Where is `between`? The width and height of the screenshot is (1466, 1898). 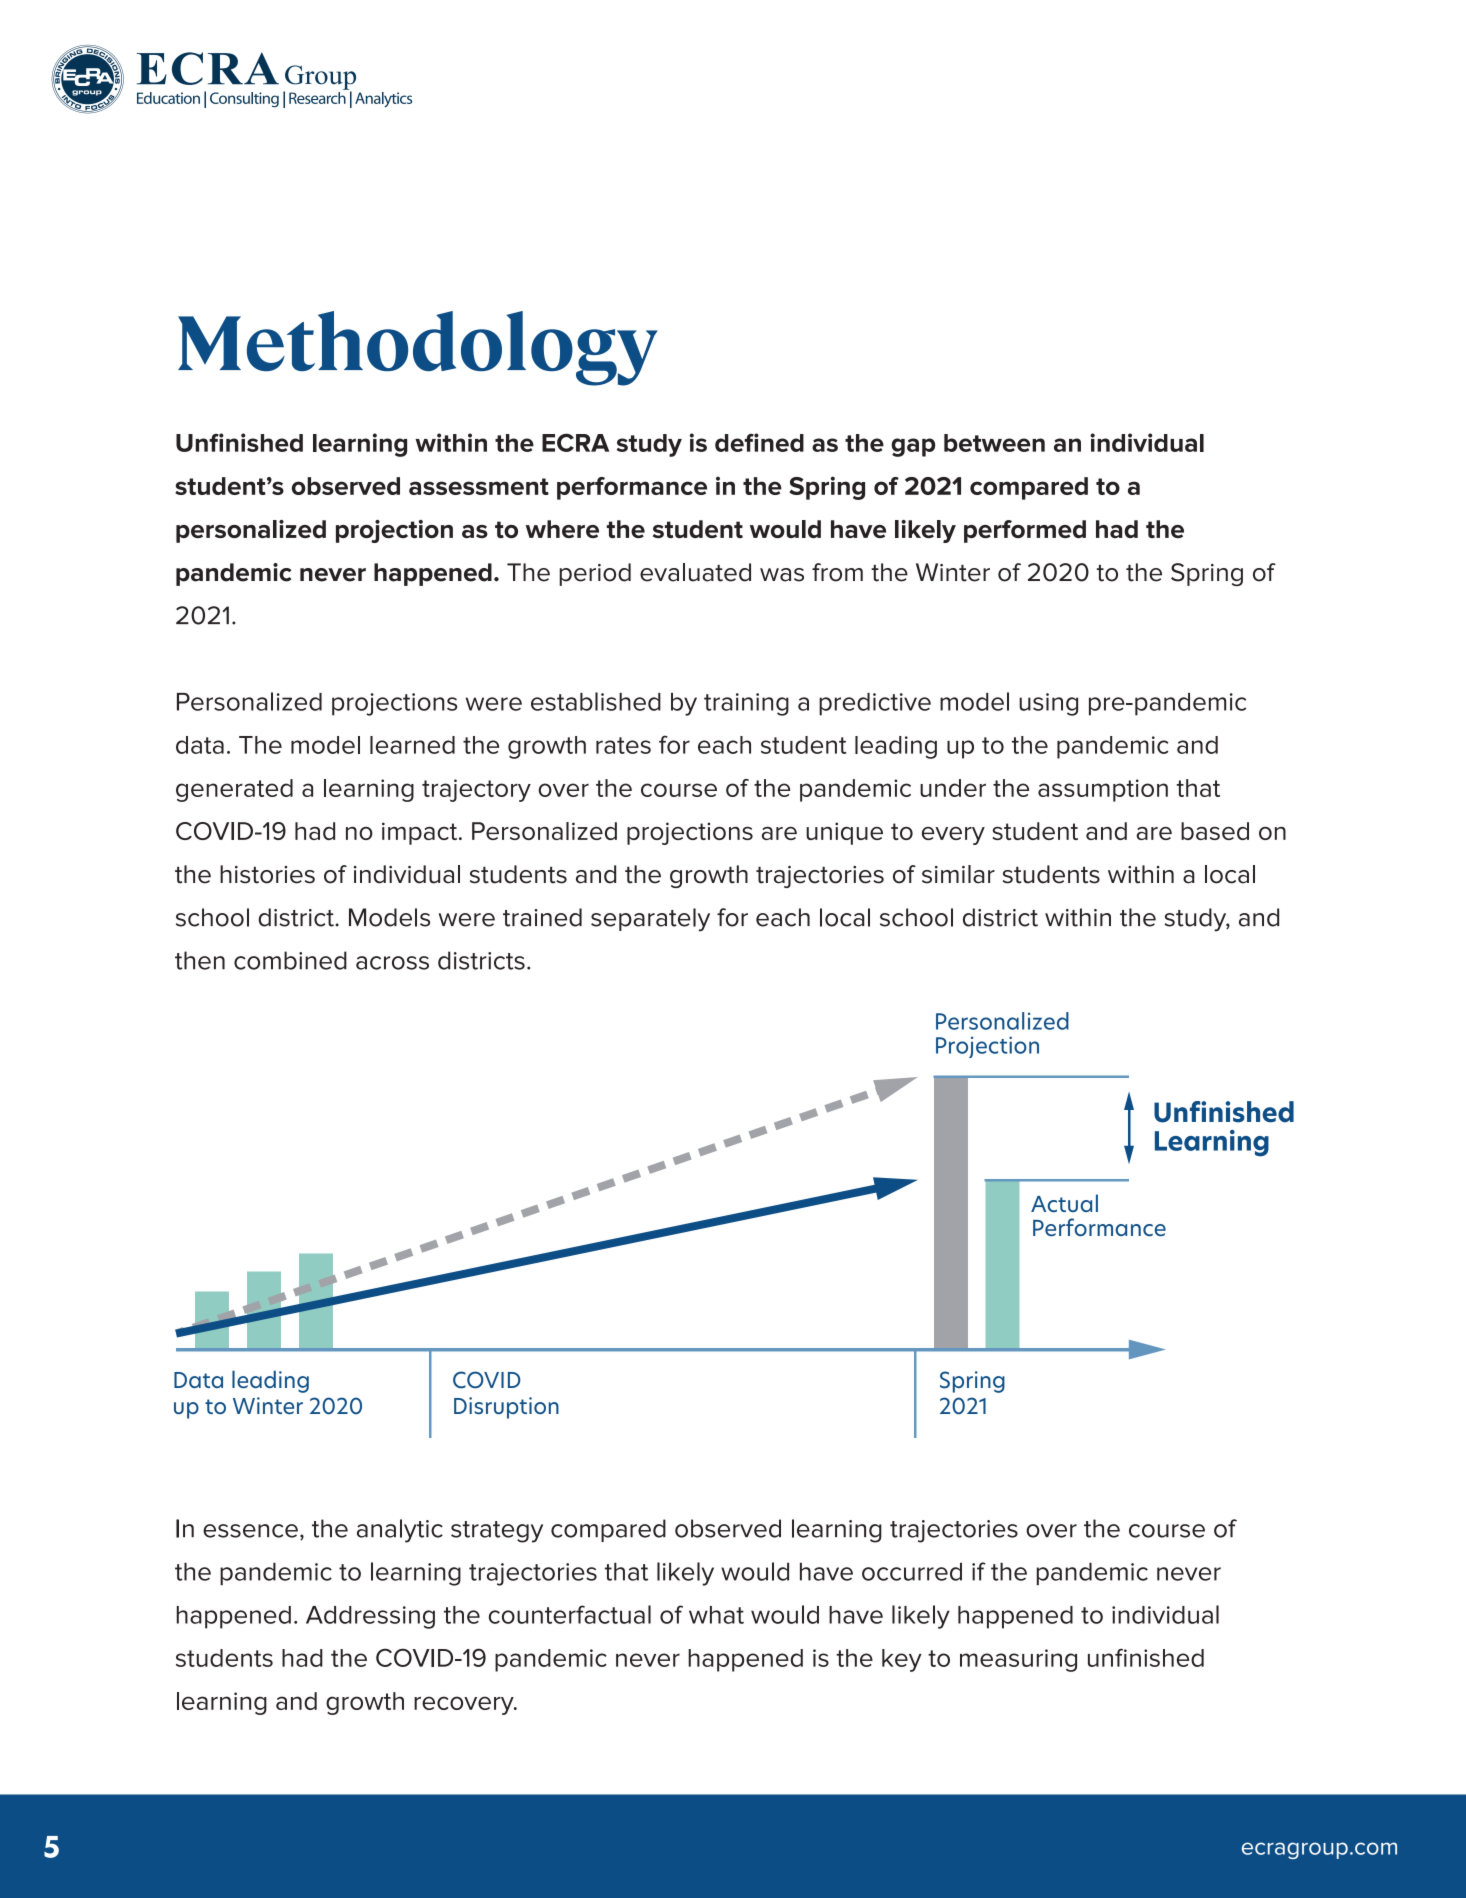 between is located at coordinates (994, 443).
